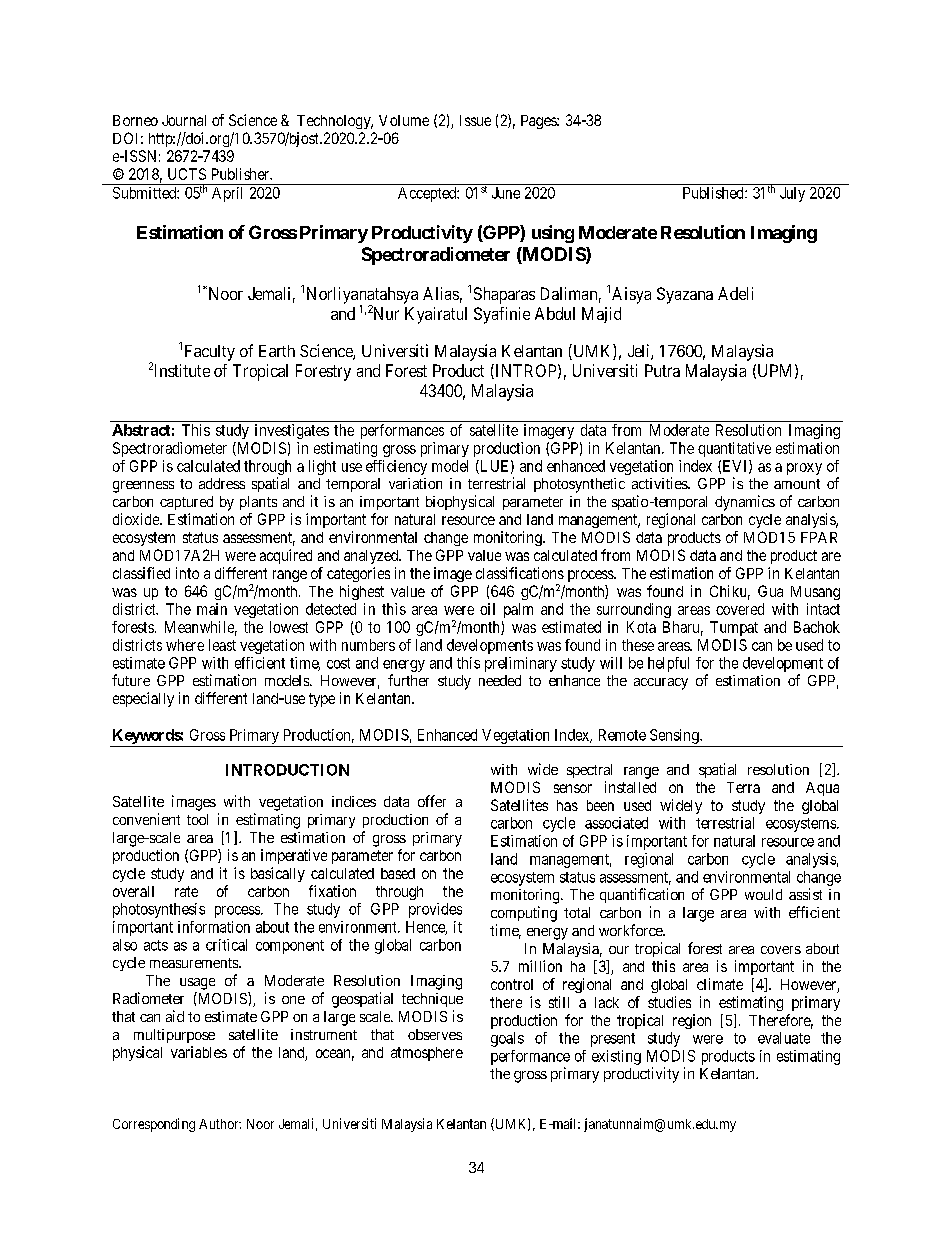 This screenshot has width=952, height=1233. What do you see at coordinates (555, 313) in the screenshot?
I see `Abdul` at bounding box center [555, 313].
